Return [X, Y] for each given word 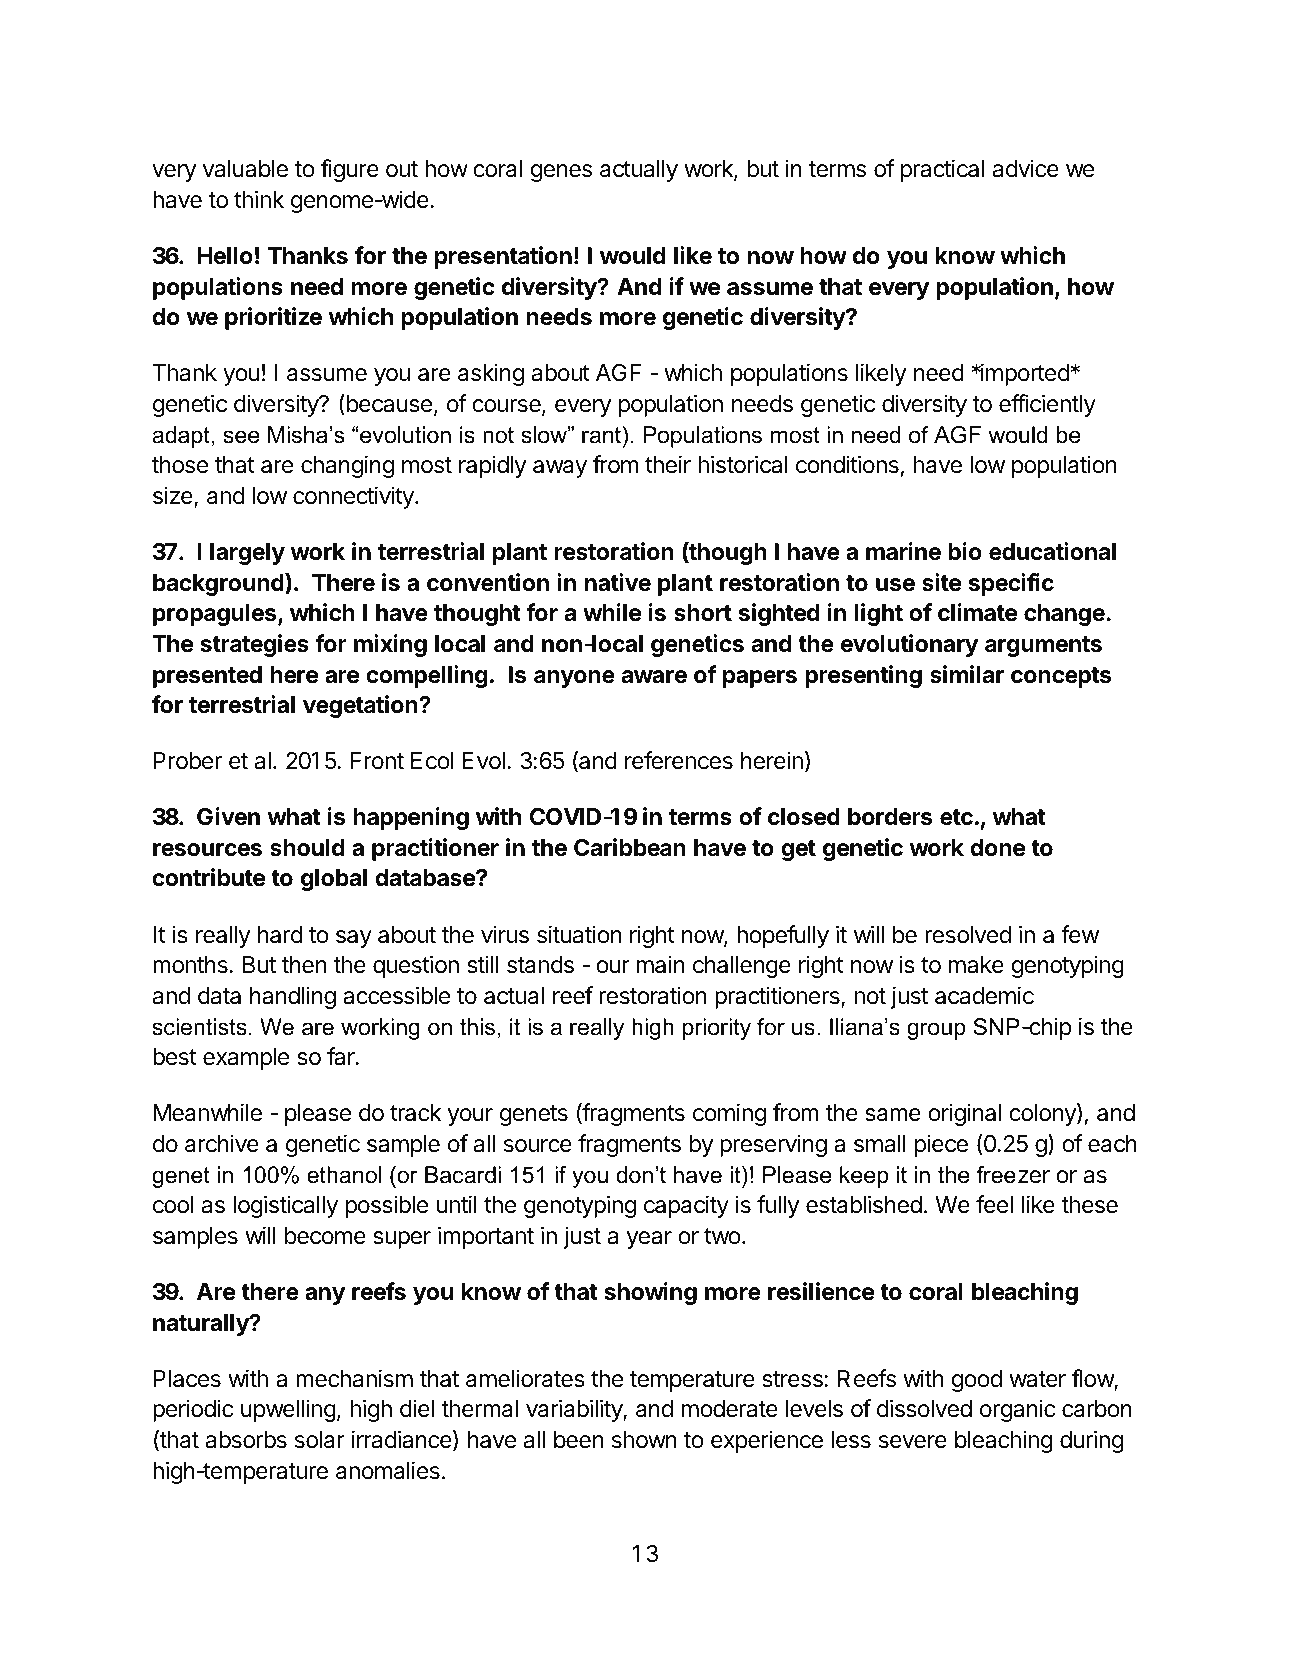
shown [644, 1440]
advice [1026, 168]
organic [1017, 1410]
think [259, 199]
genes [561, 173]
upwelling [288, 1410]
